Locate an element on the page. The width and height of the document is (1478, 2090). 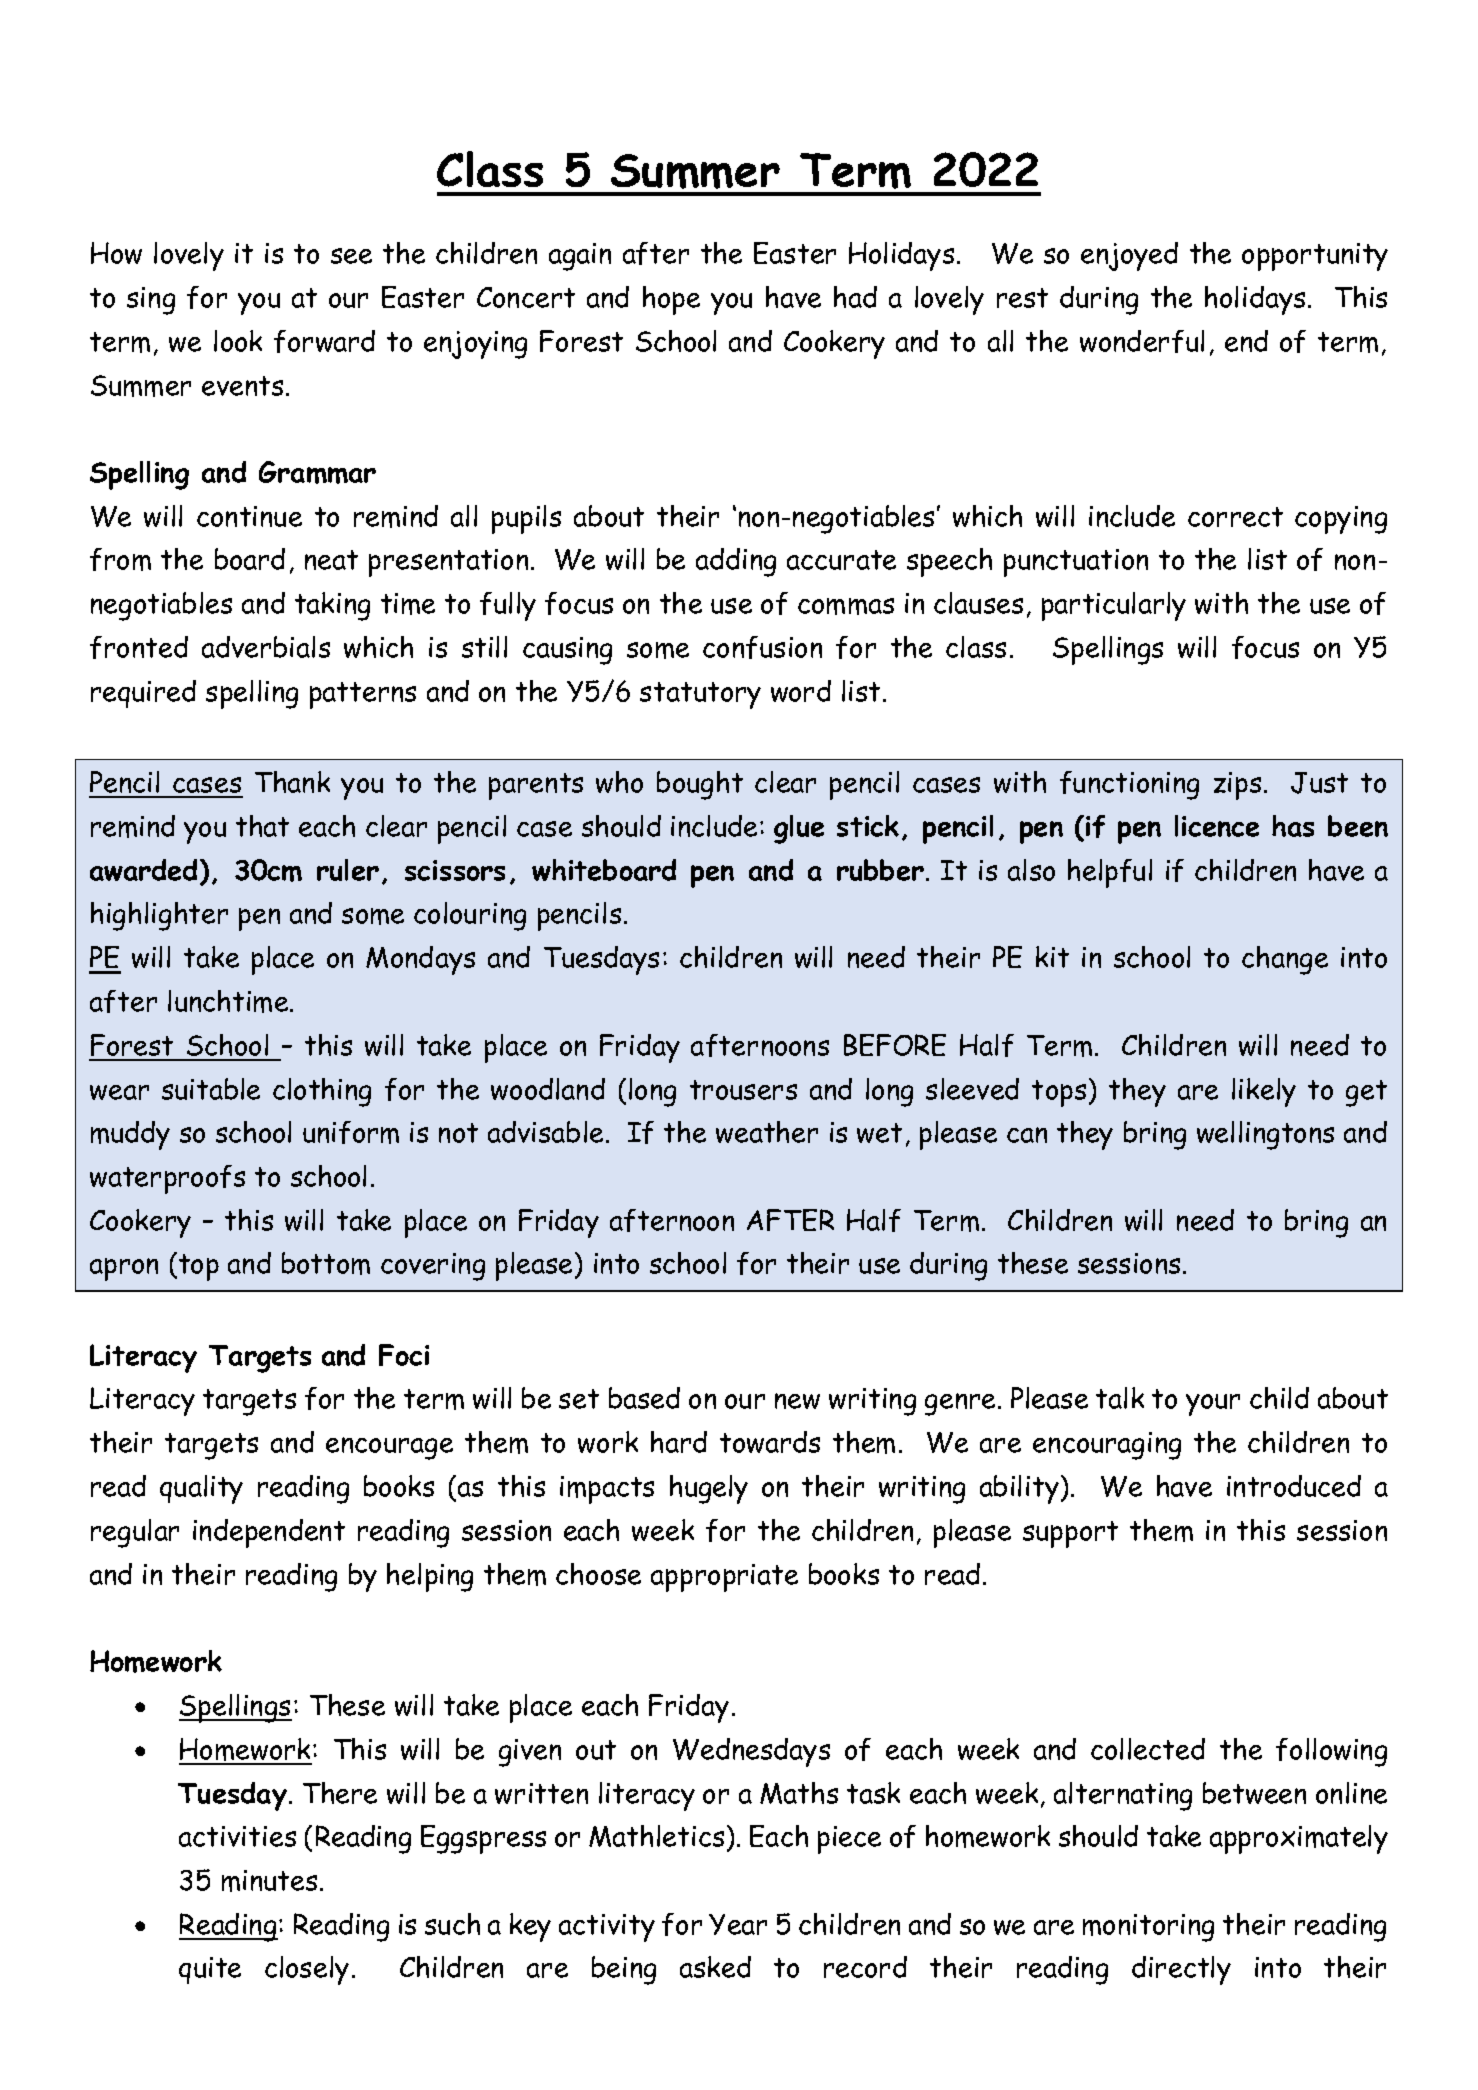
clothing is located at coordinates (322, 1092).
